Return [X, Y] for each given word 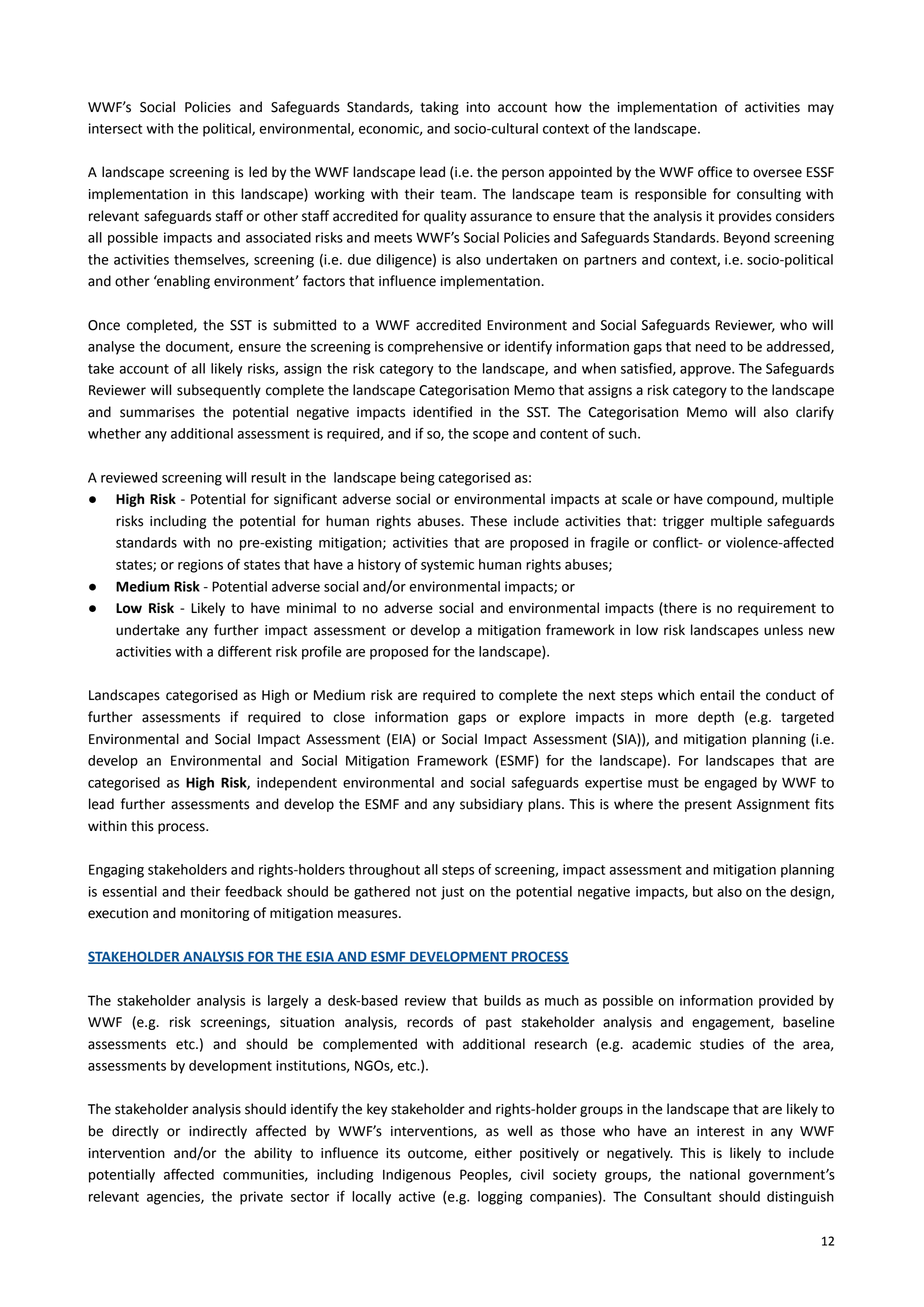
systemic [447, 566]
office [715, 172]
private [261, 1198]
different [245, 651]
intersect [115, 128]
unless [783, 630]
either [493, 1153]
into [478, 107]
